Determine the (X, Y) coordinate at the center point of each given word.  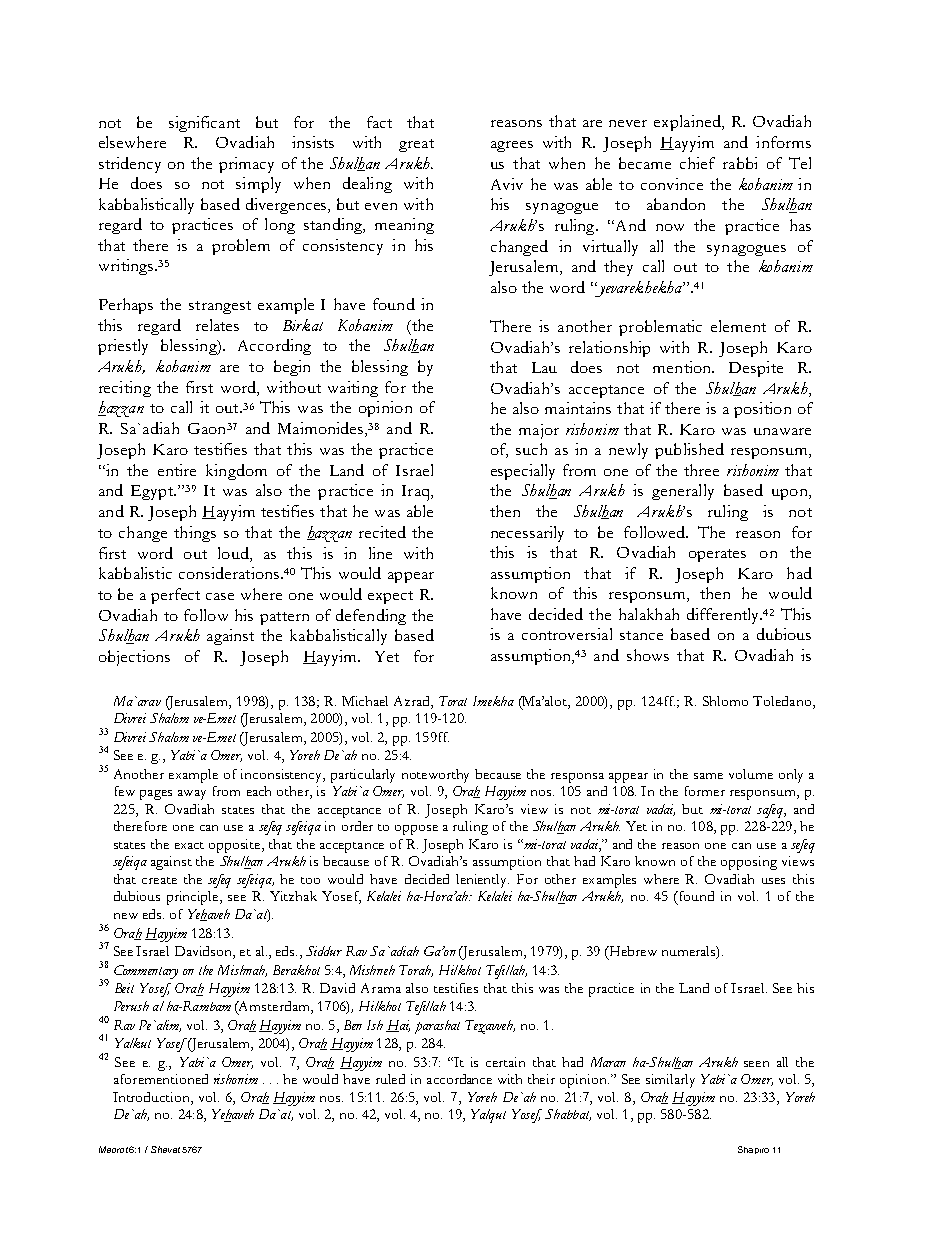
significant (204, 124)
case (220, 596)
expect (390, 597)
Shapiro (753, 1150)
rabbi (740, 163)
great (416, 145)
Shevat (165, 1149)
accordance (459, 1079)
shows (648, 655)
